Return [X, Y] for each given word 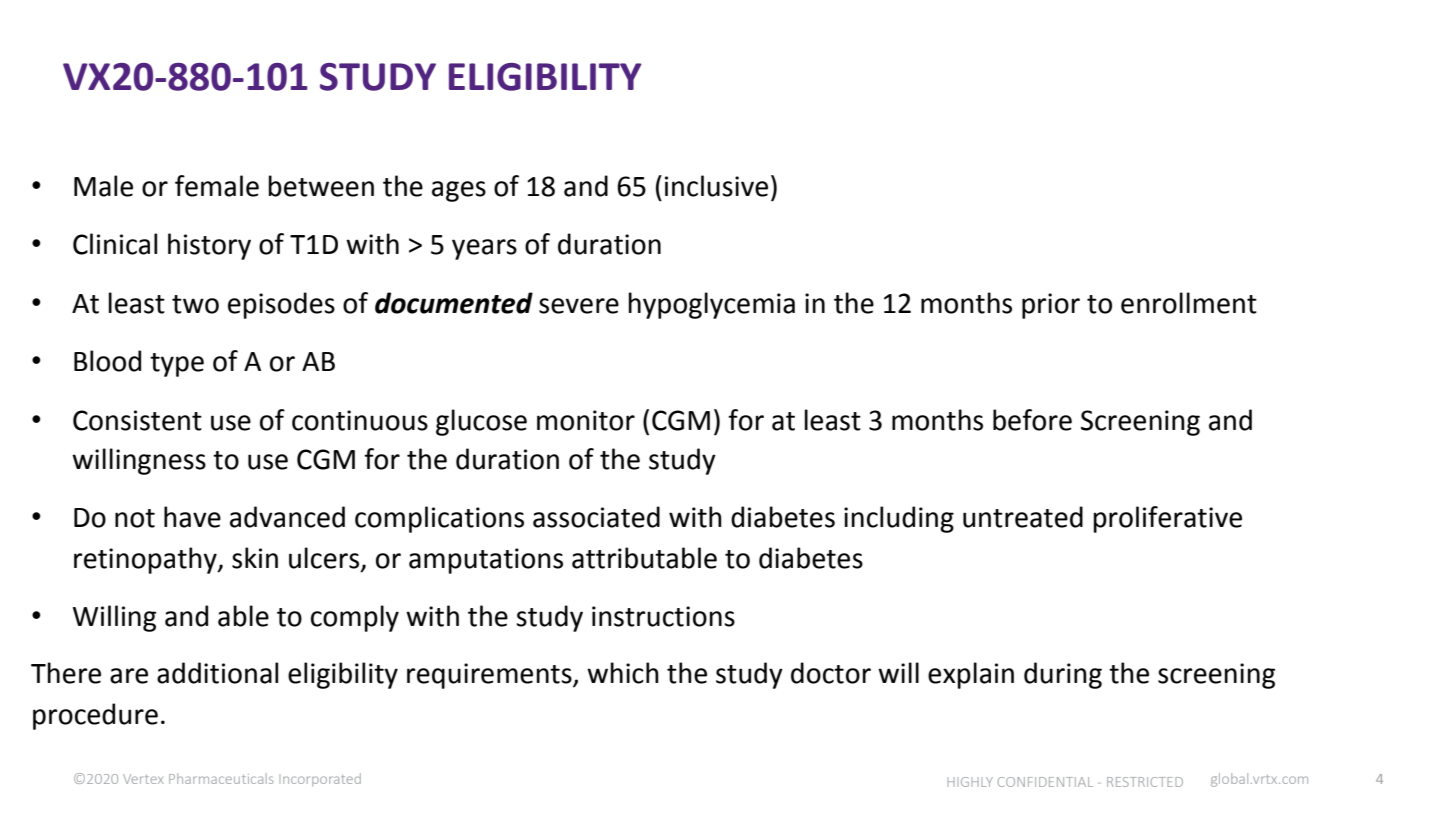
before [1032, 420]
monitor [586, 420]
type [177, 365]
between [321, 186]
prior [1051, 306]
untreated [1023, 517]
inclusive [716, 186]
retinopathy [146, 560]
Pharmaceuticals [221, 778]
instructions [663, 616]
